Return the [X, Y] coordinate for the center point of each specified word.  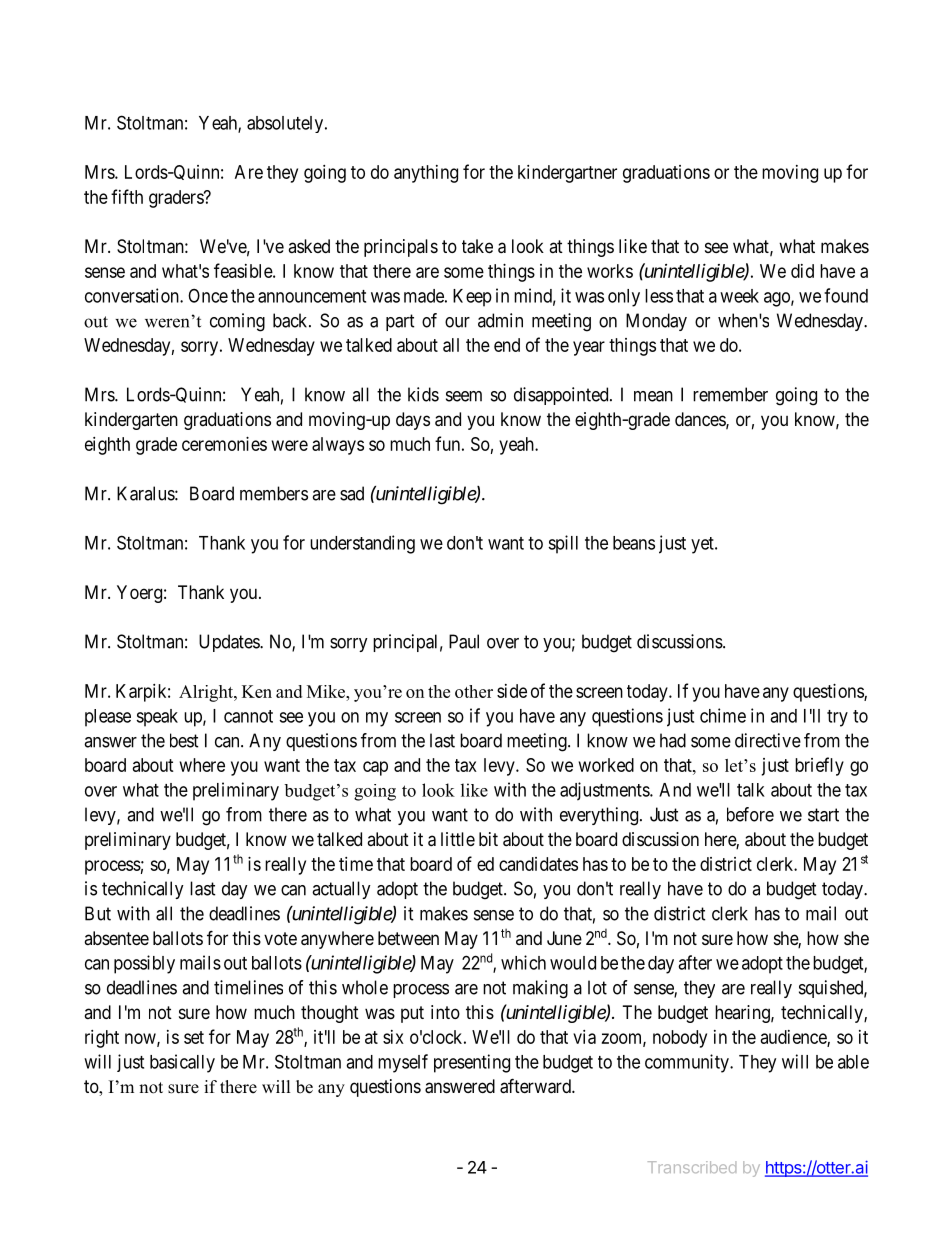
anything [426, 174]
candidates [538, 864]
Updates [230, 643]
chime [723, 715]
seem [464, 396]
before [750, 814]
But [98, 913]
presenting [472, 1063]
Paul [464, 641]
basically [182, 1063]
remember [730, 394]
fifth [127, 196]
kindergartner [567, 174]
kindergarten [131, 421]
